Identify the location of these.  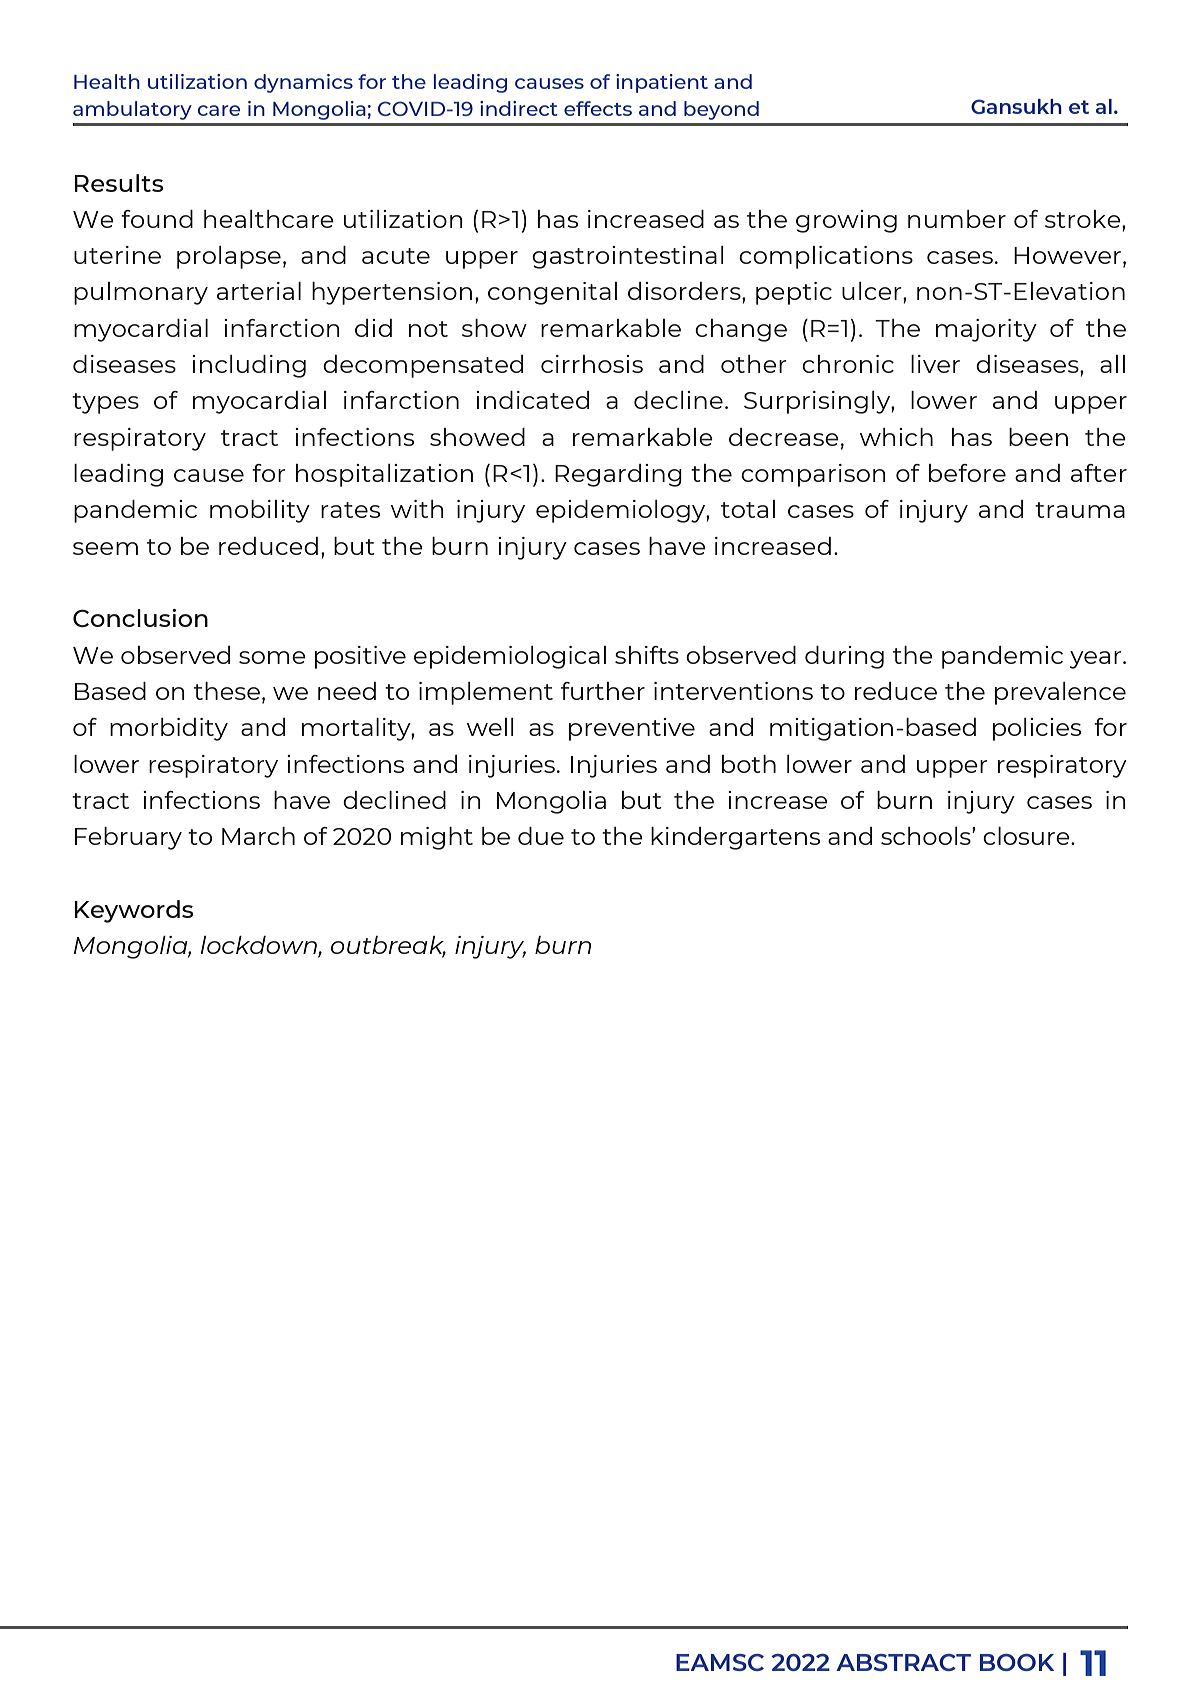
(227, 691).
